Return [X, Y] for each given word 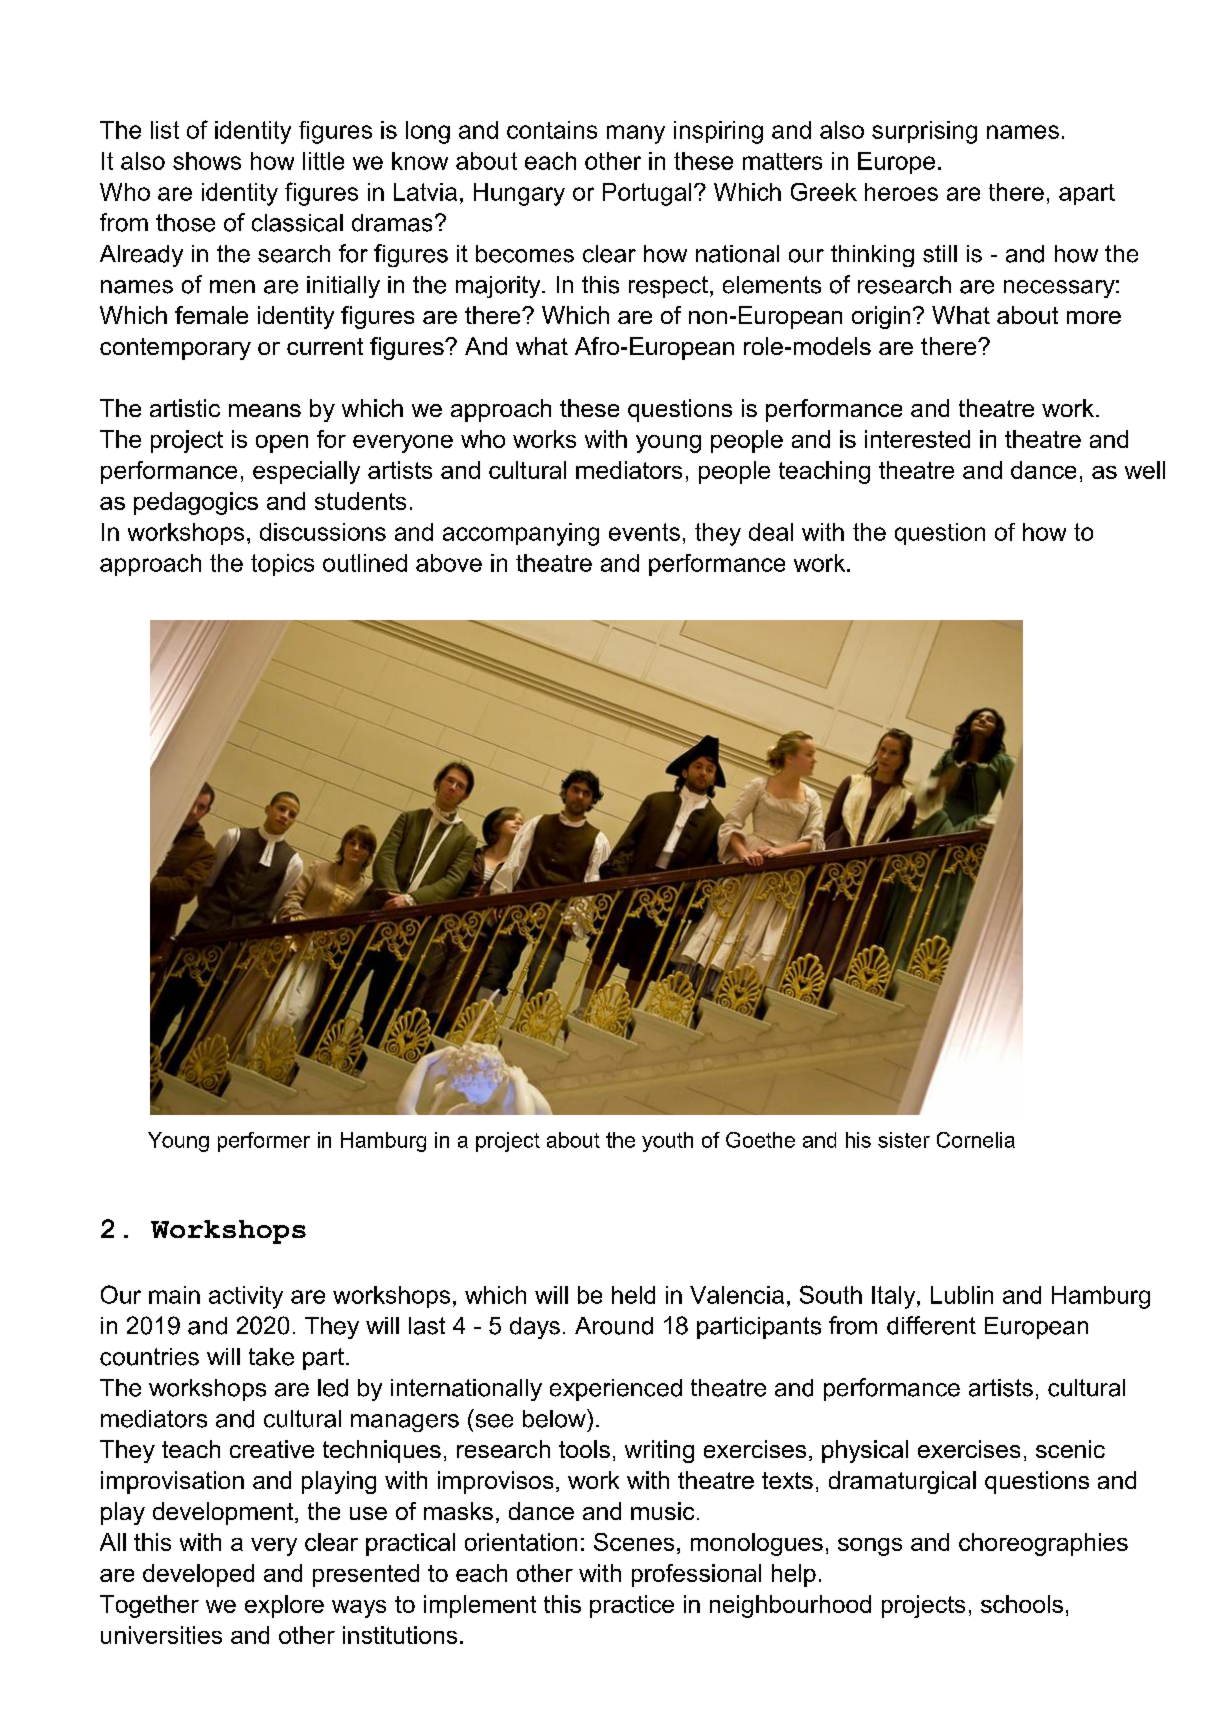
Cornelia [976, 1140]
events [644, 532]
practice [632, 1606]
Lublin [962, 1295]
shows [207, 161]
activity [246, 1297]
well [1145, 470]
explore [284, 1606]
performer [264, 1142]
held [633, 1295]
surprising [924, 132]
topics [282, 565]
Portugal [647, 194]
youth [667, 1142]
